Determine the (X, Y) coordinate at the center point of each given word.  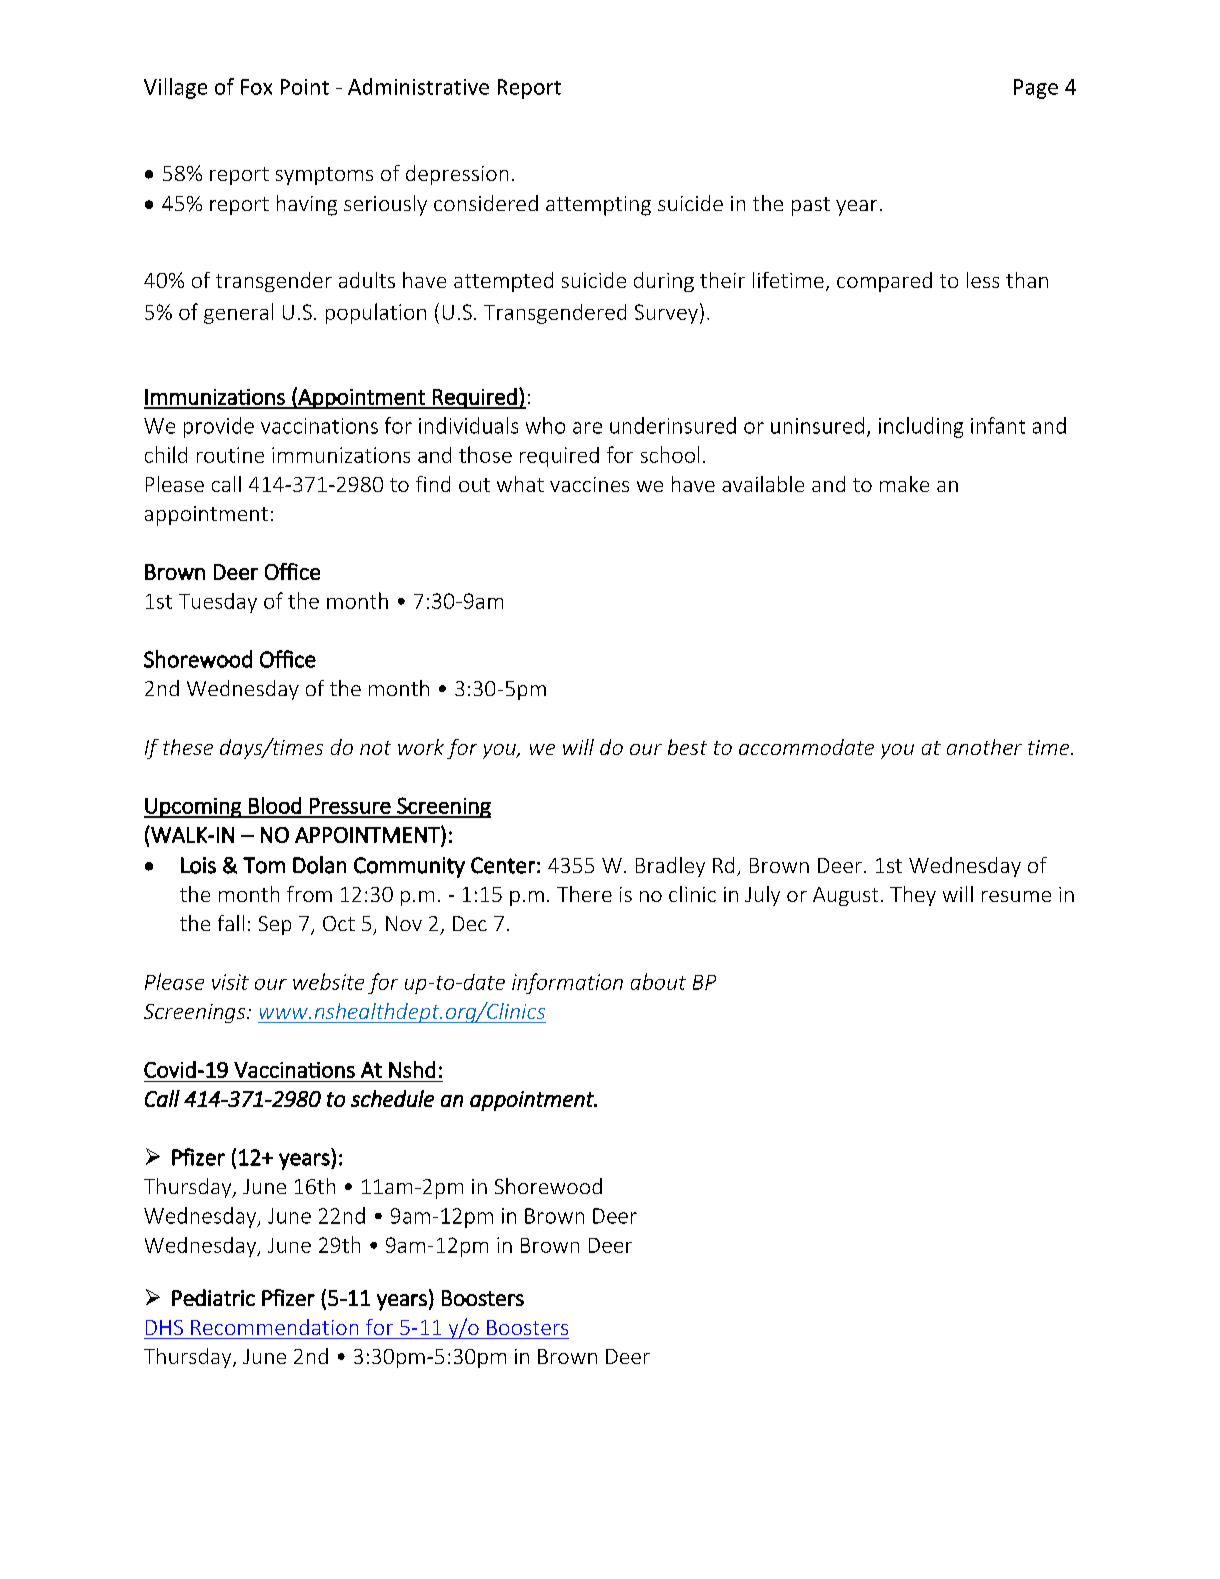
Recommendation (274, 1327)
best (687, 747)
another (984, 747)
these (188, 747)
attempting (598, 206)
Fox (256, 87)
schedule (392, 1098)
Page (1036, 89)
